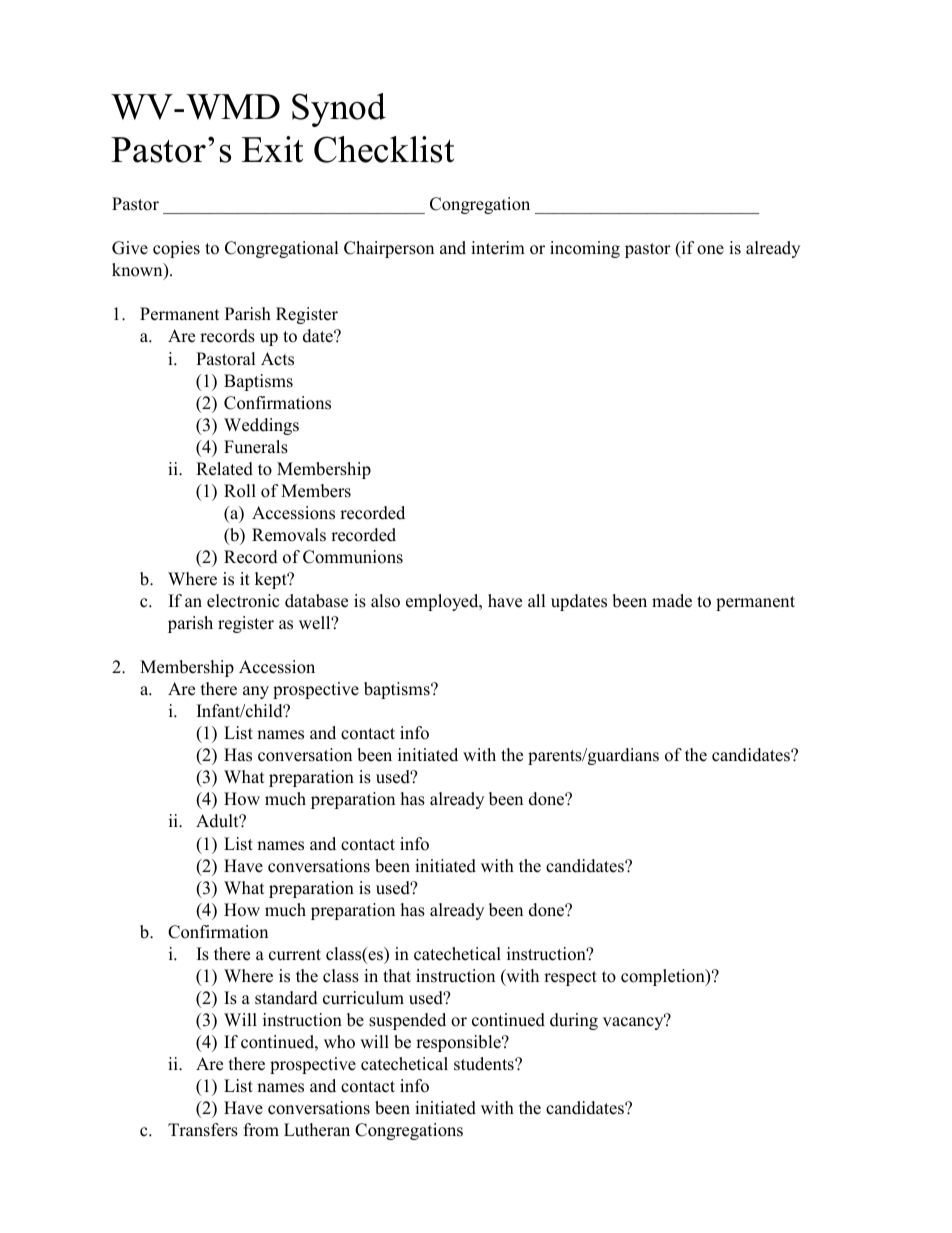  Describe the element at coordinates (243, 601) in the document. I see `electronic` at that location.
